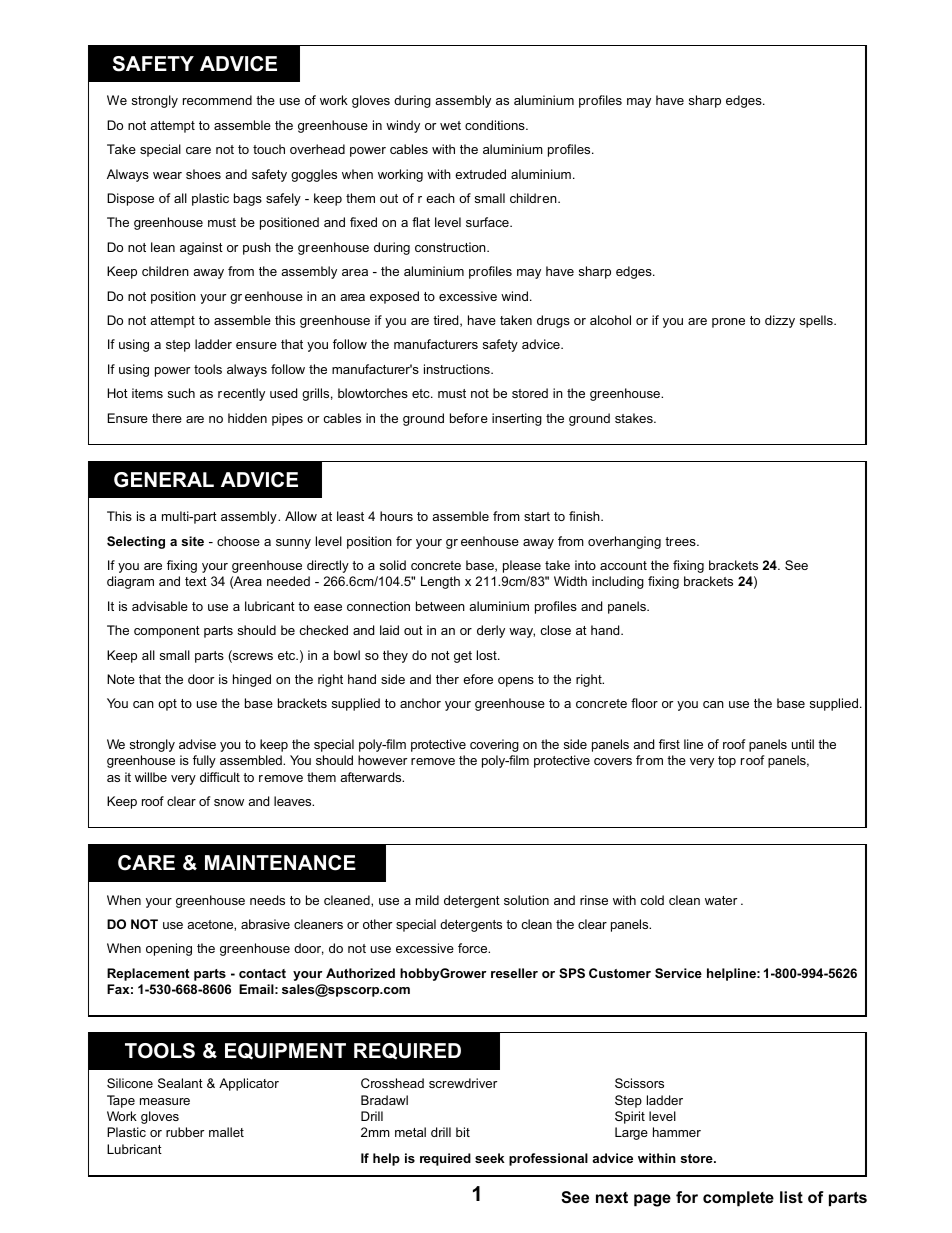  Describe the element at coordinates (450, 125) in the screenshot. I see `wet` at that location.
